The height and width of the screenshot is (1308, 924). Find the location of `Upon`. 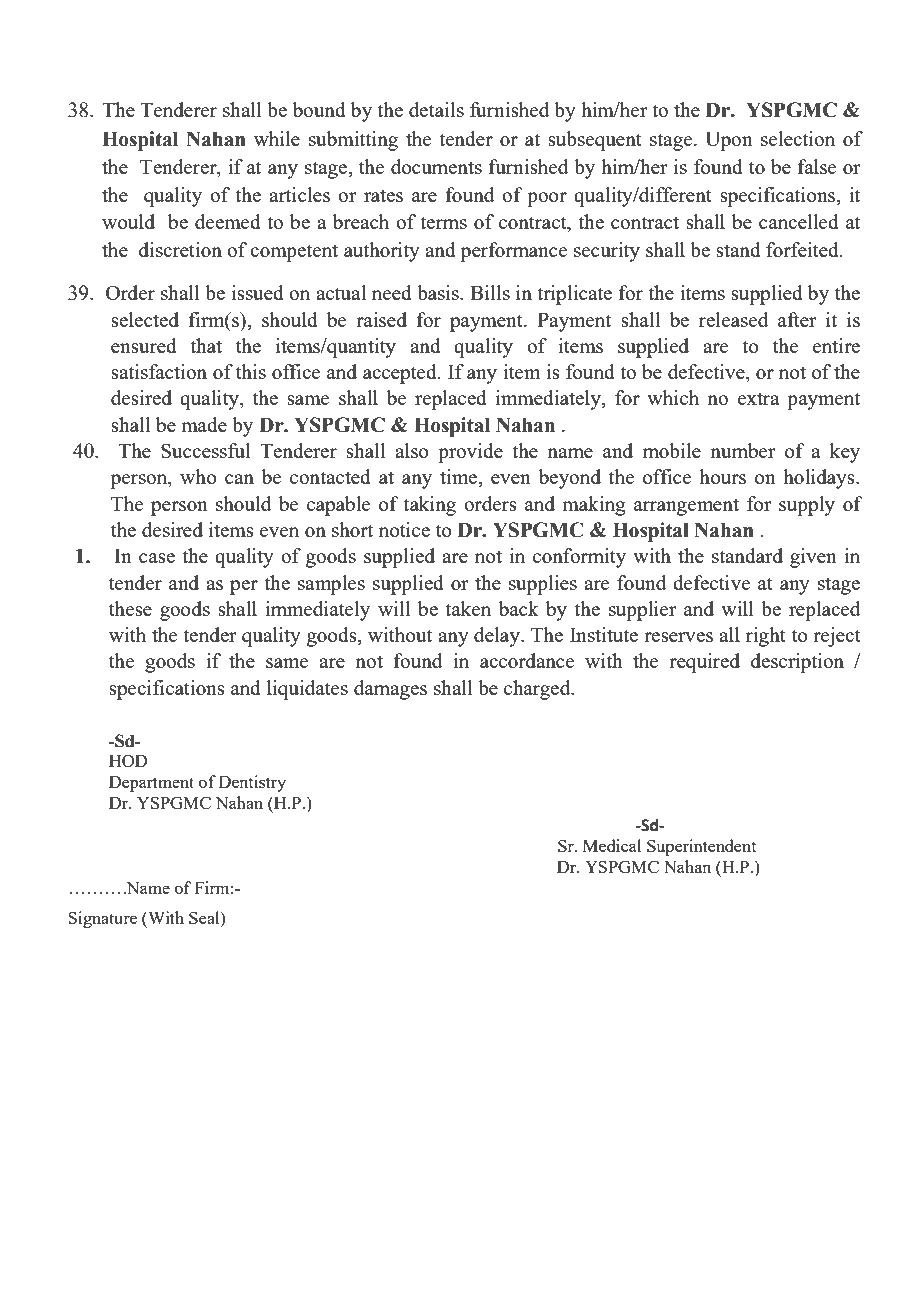

Upon is located at coordinates (729, 141).
